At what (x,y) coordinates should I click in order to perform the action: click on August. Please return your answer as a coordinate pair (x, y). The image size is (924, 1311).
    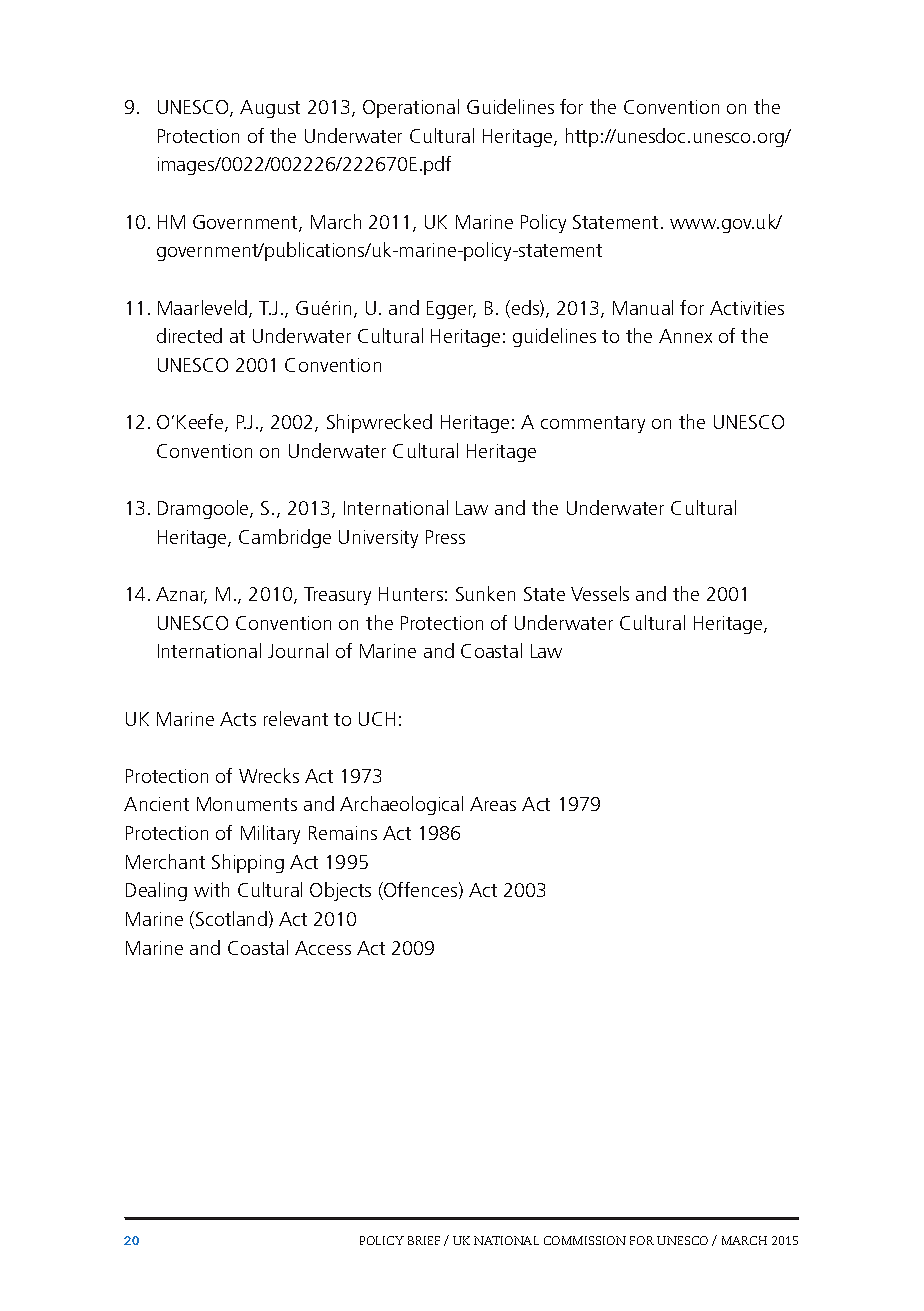
    Looking at the image, I should click on (270, 109).
